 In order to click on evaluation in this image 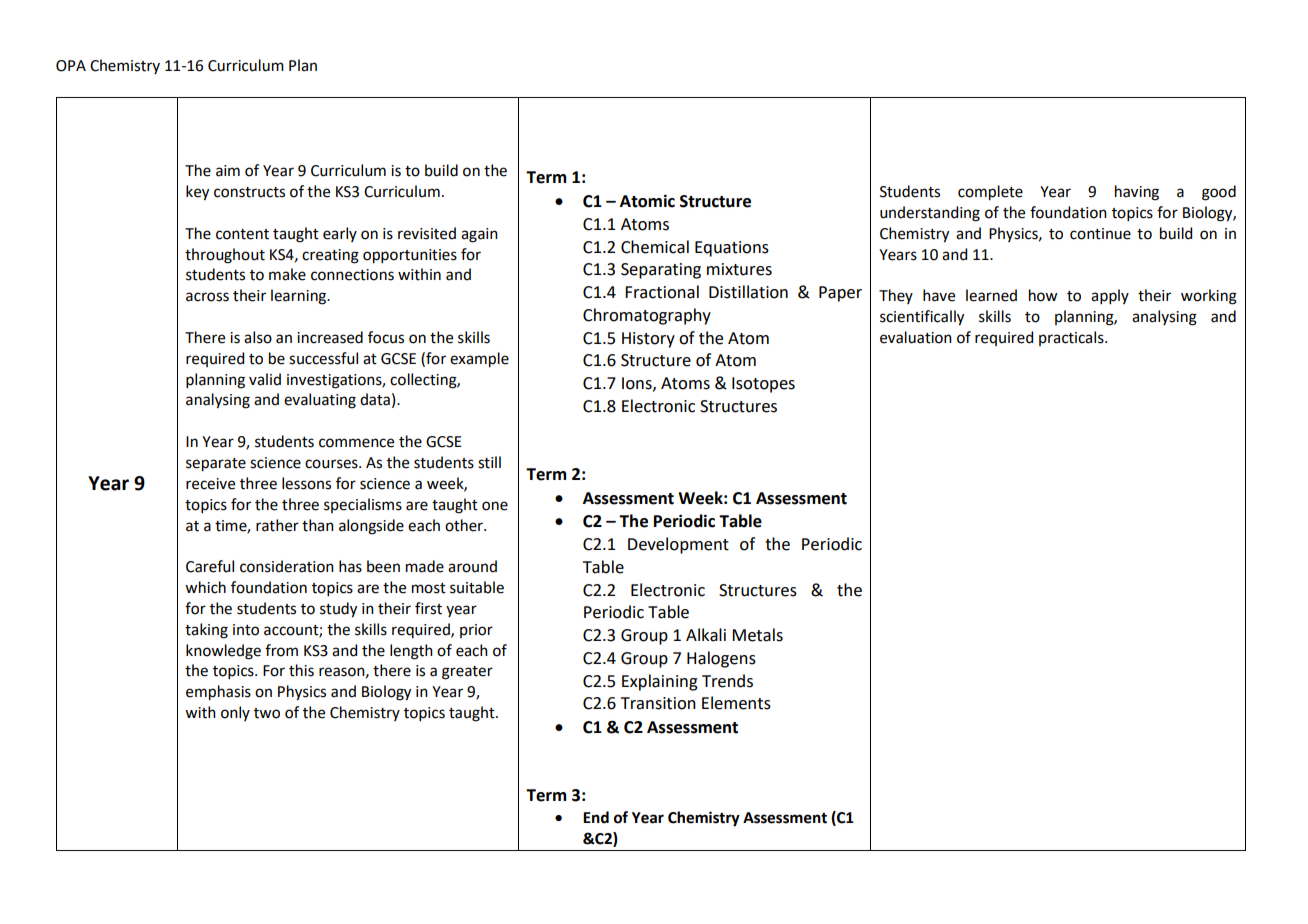, I will do `click(916, 337)`.
